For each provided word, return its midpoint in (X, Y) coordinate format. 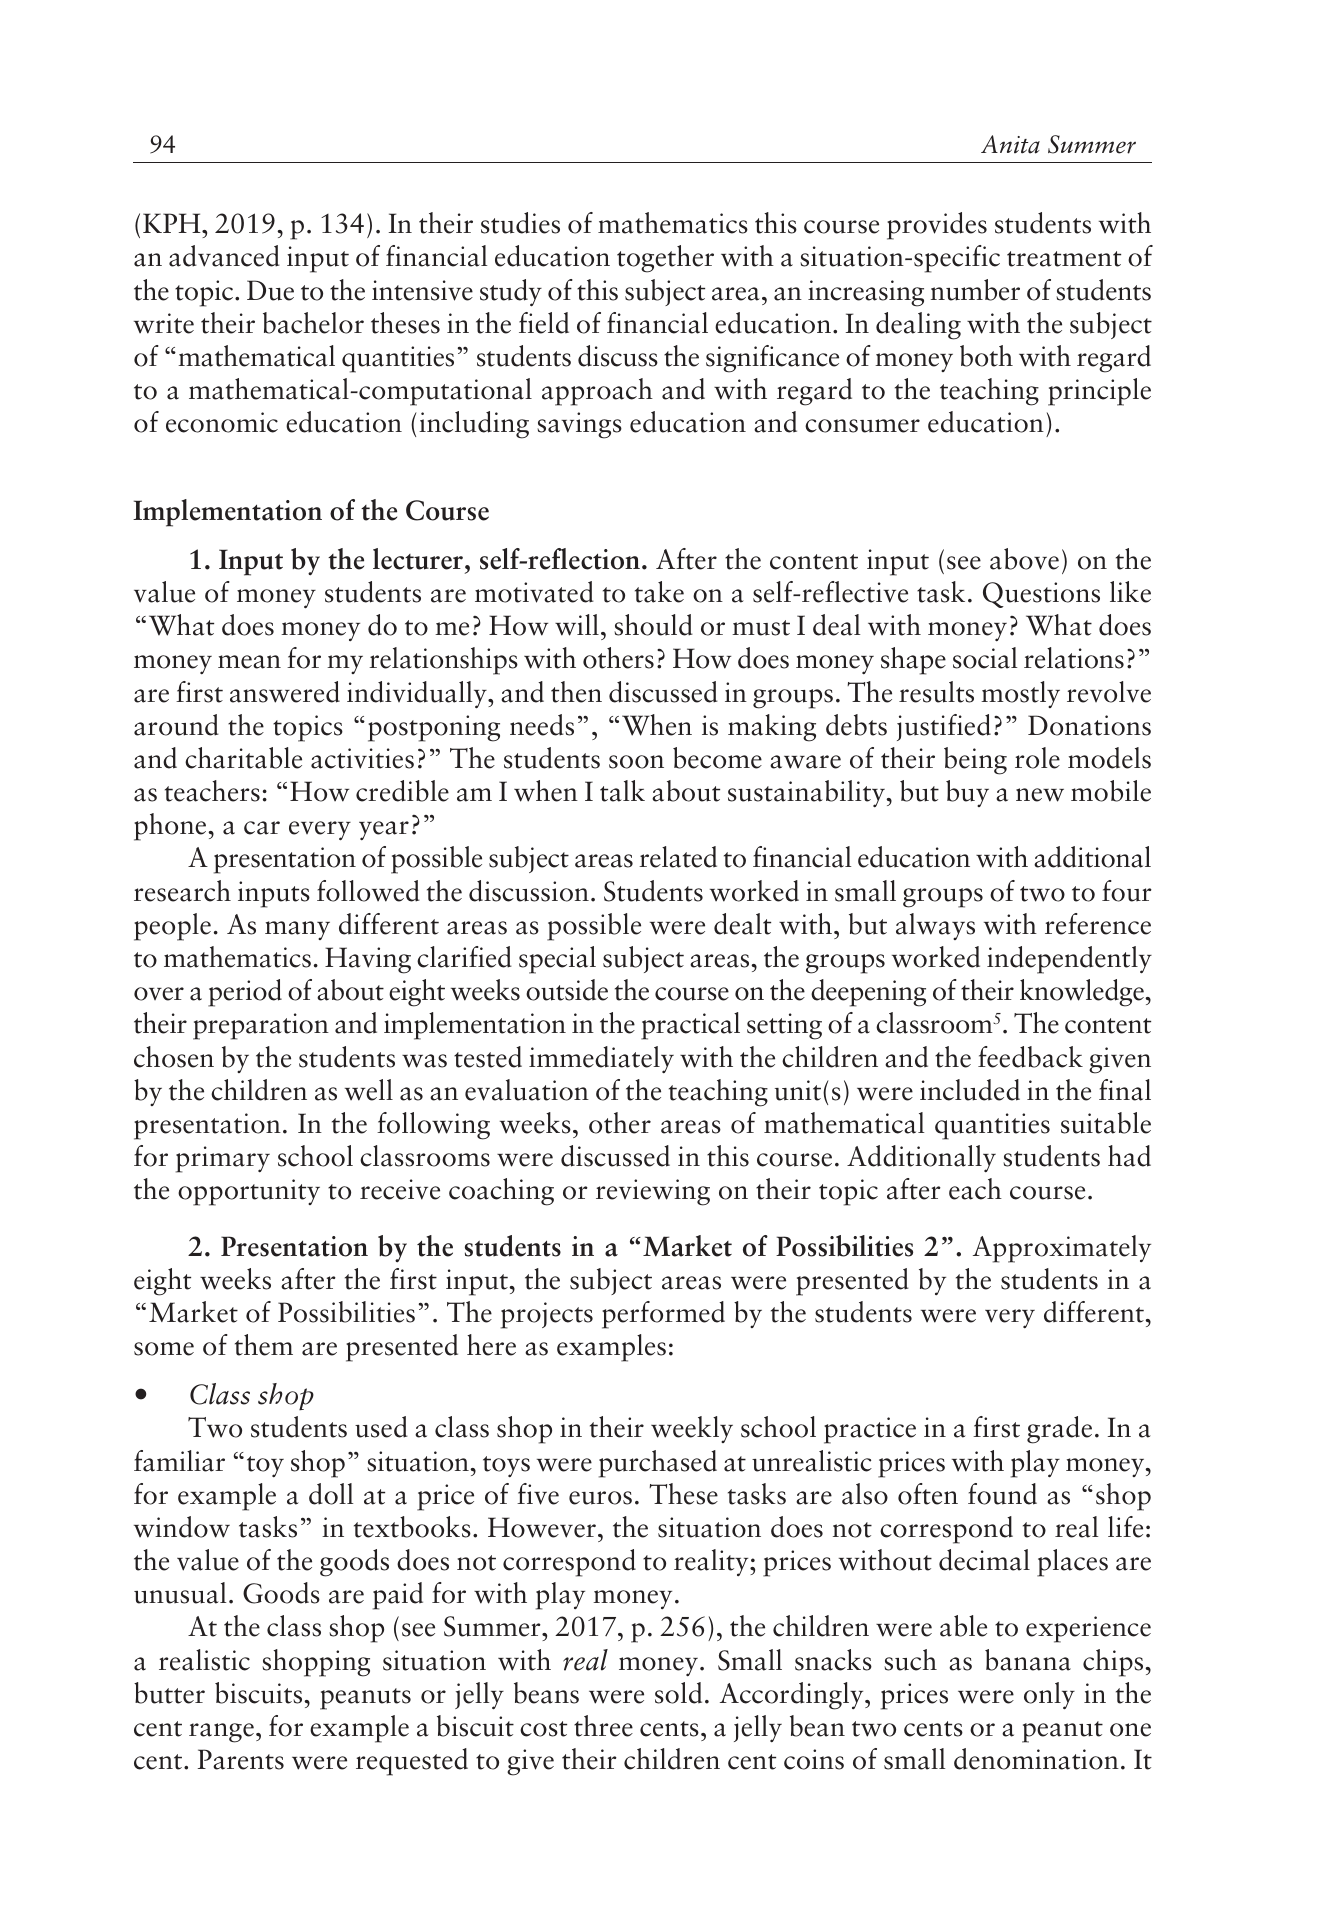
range (221, 1733)
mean (249, 662)
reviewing (653, 1192)
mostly (1020, 694)
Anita (1010, 144)
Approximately (1062, 1249)
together (665, 259)
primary (223, 1159)
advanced (224, 256)
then (576, 692)
